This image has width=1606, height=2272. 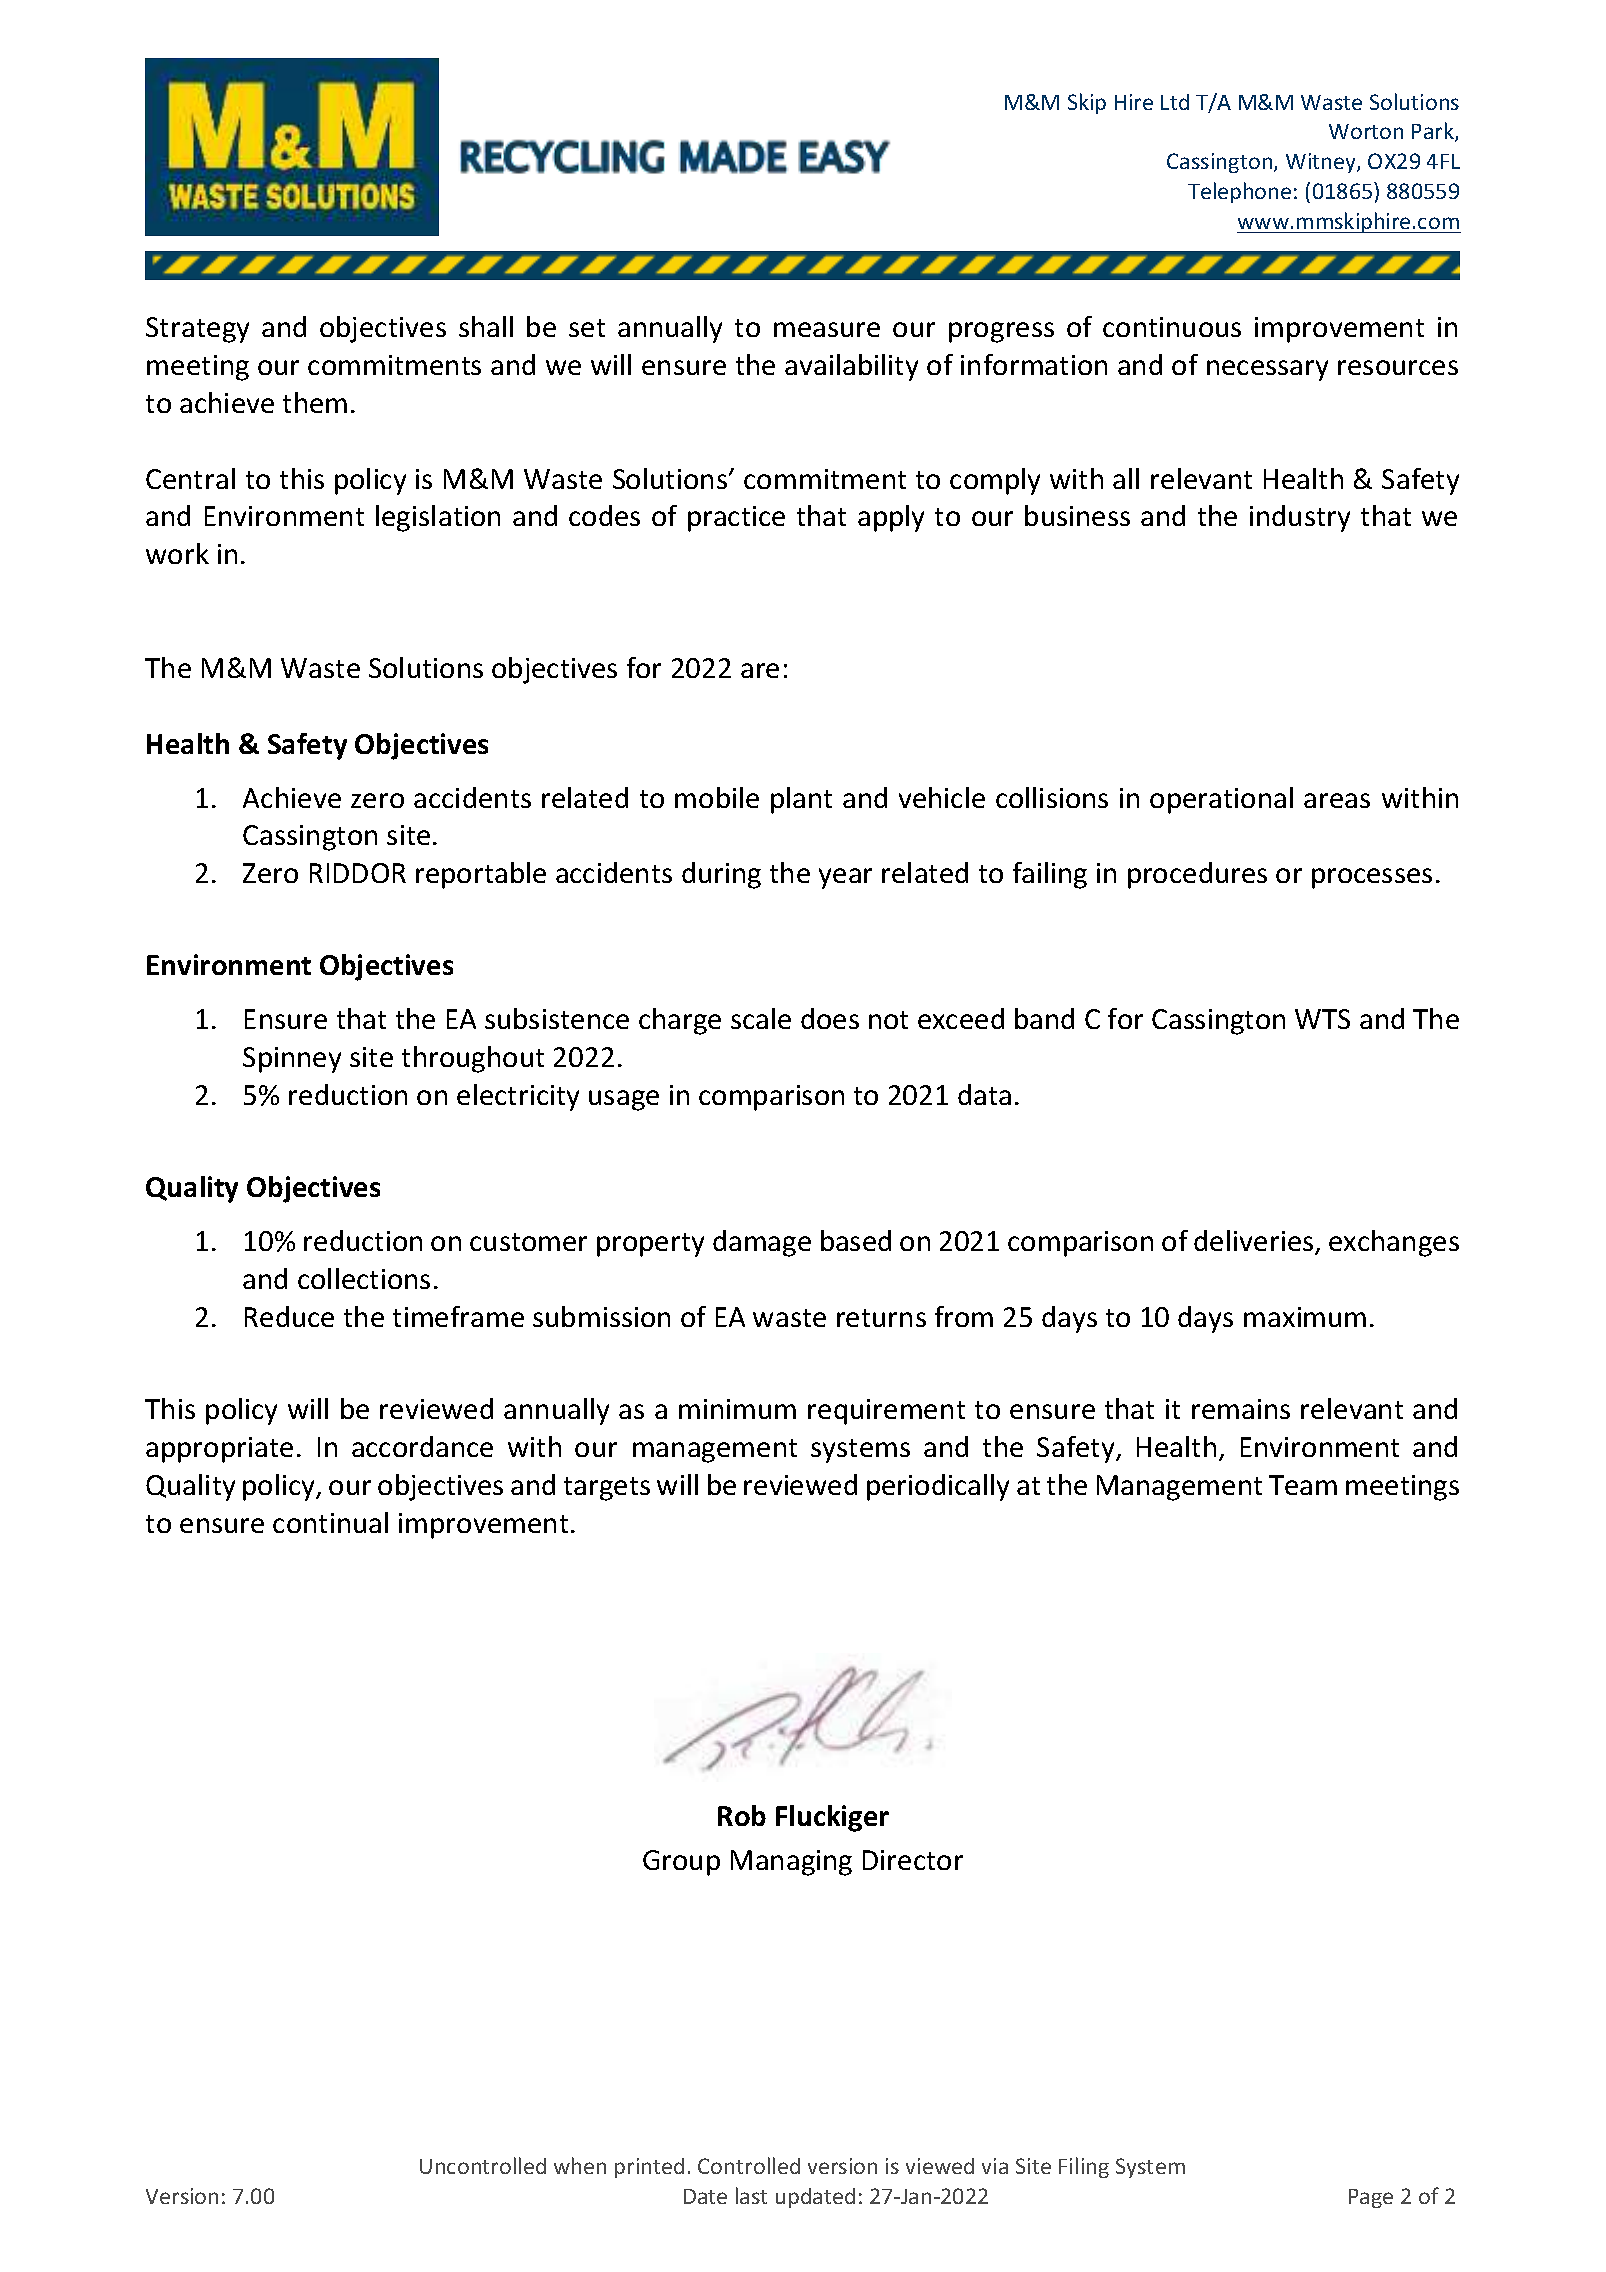 I want to click on plant, so click(x=801, y=800).
